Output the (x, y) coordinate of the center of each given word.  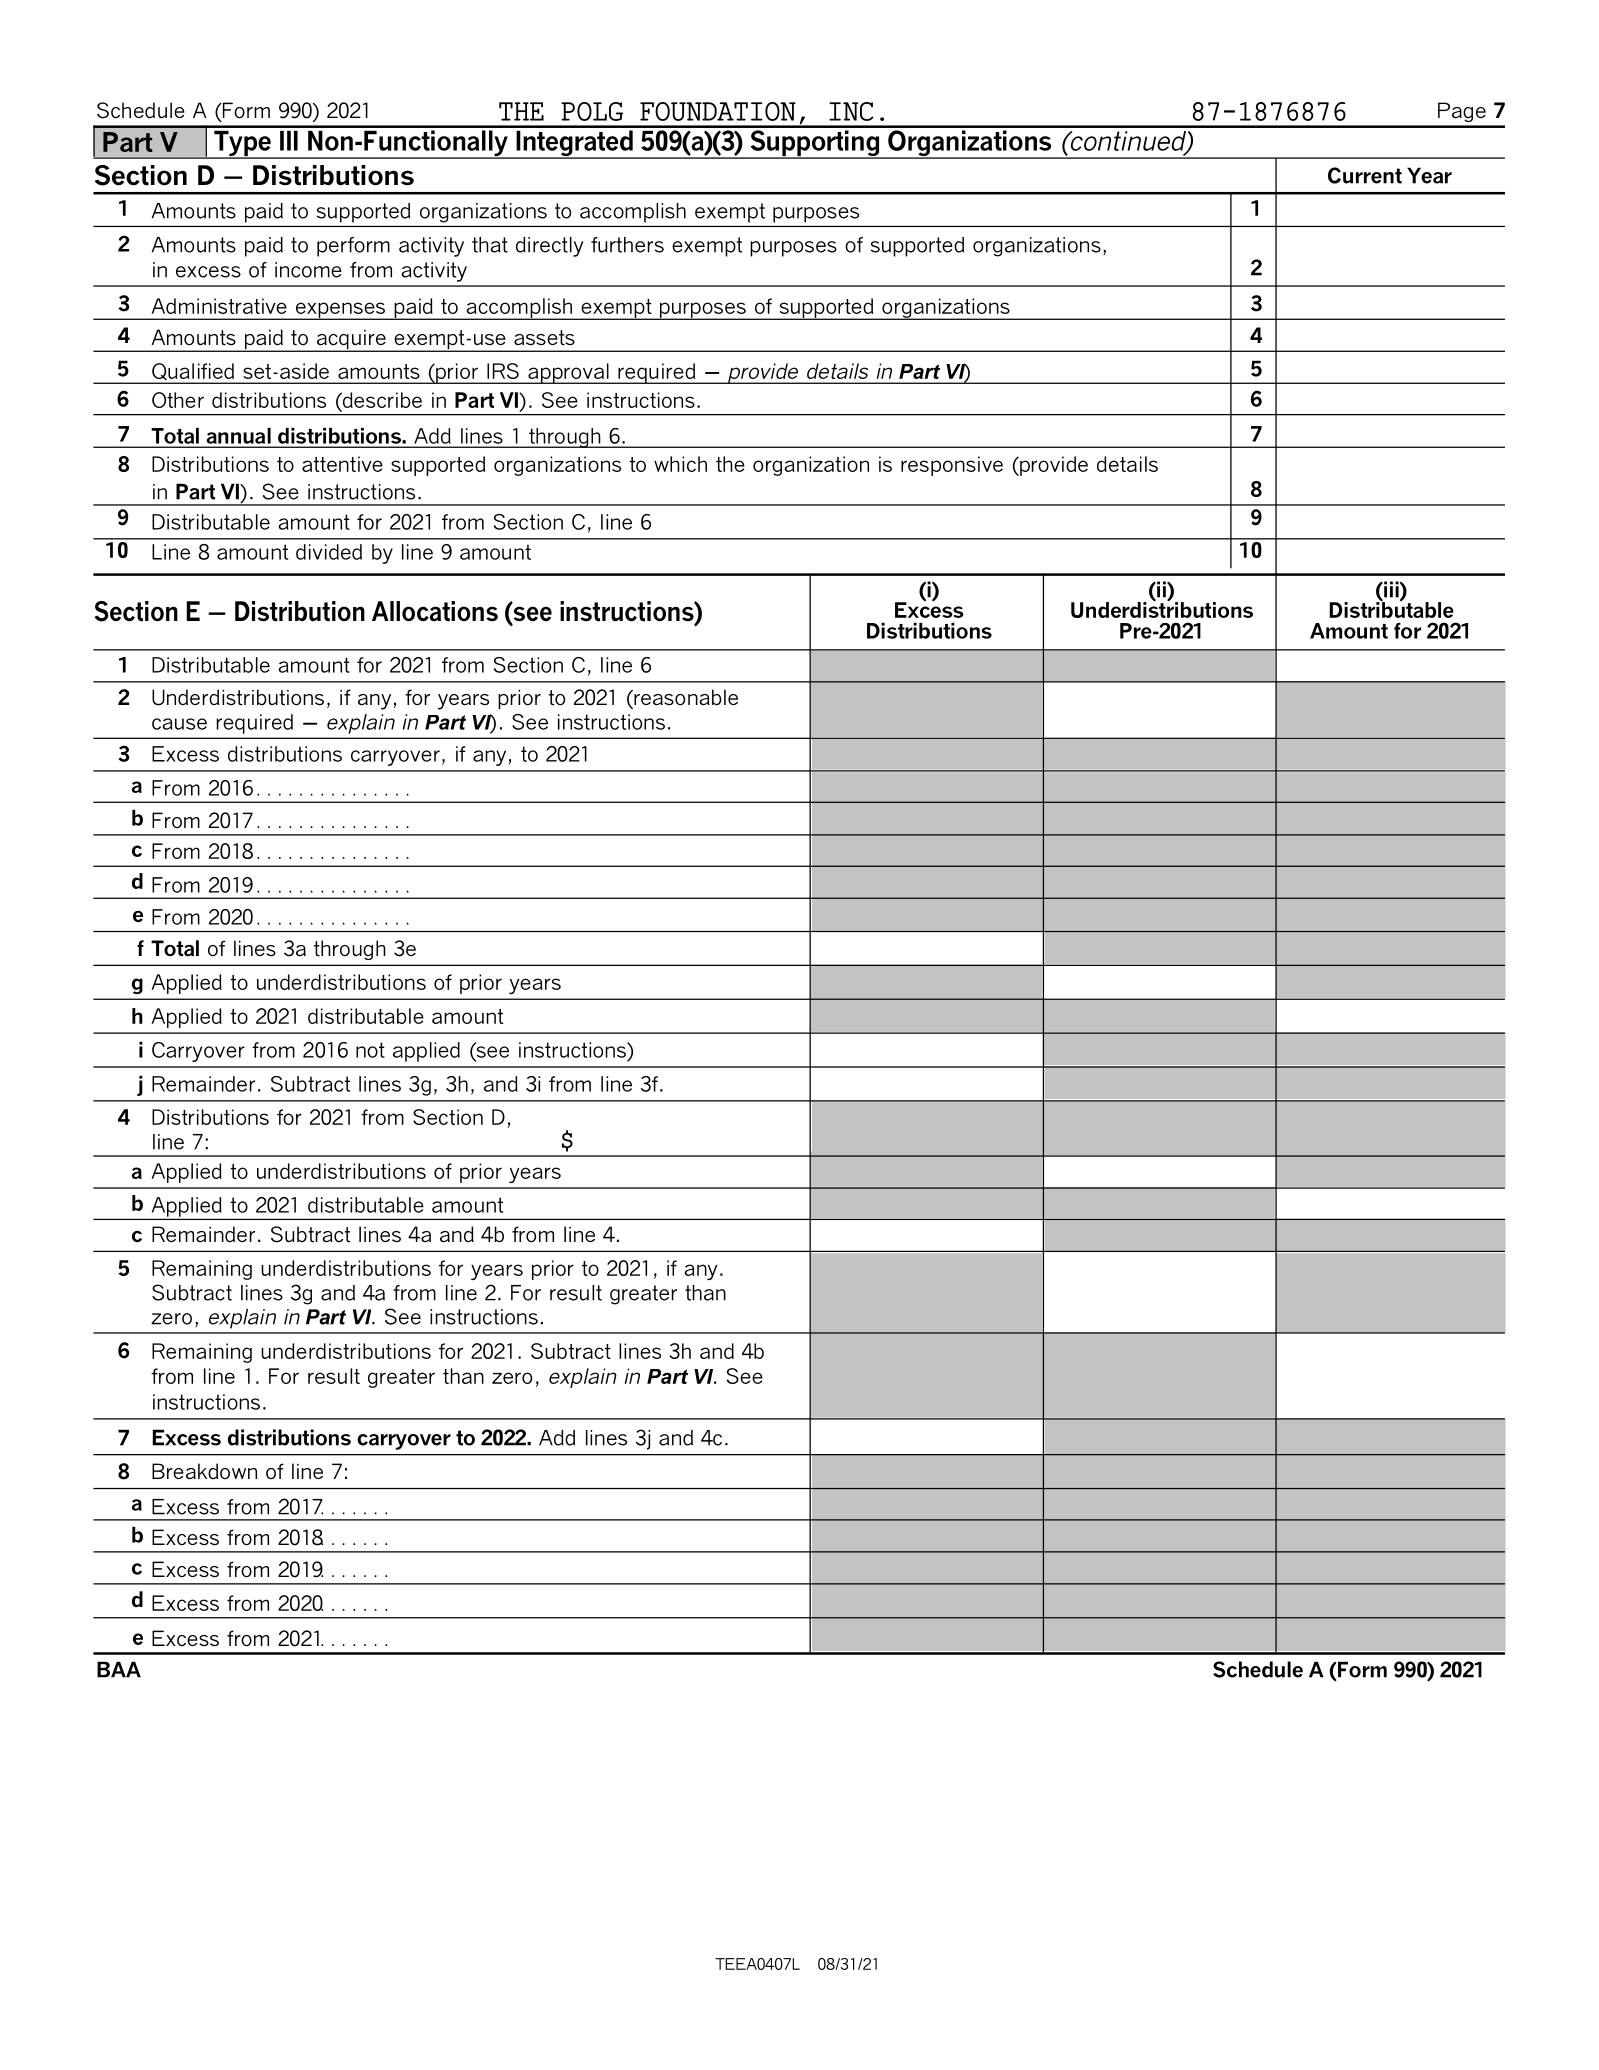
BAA (119, 1669)
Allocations (435, 611)
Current (1365, 175)
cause (179, 724)
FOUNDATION (718, 111)
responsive (952, 466)
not (370, 1050)
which (680, 464)
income (308, 270)
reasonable (685, 698)
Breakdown (204, 1471)
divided (329, 552)
